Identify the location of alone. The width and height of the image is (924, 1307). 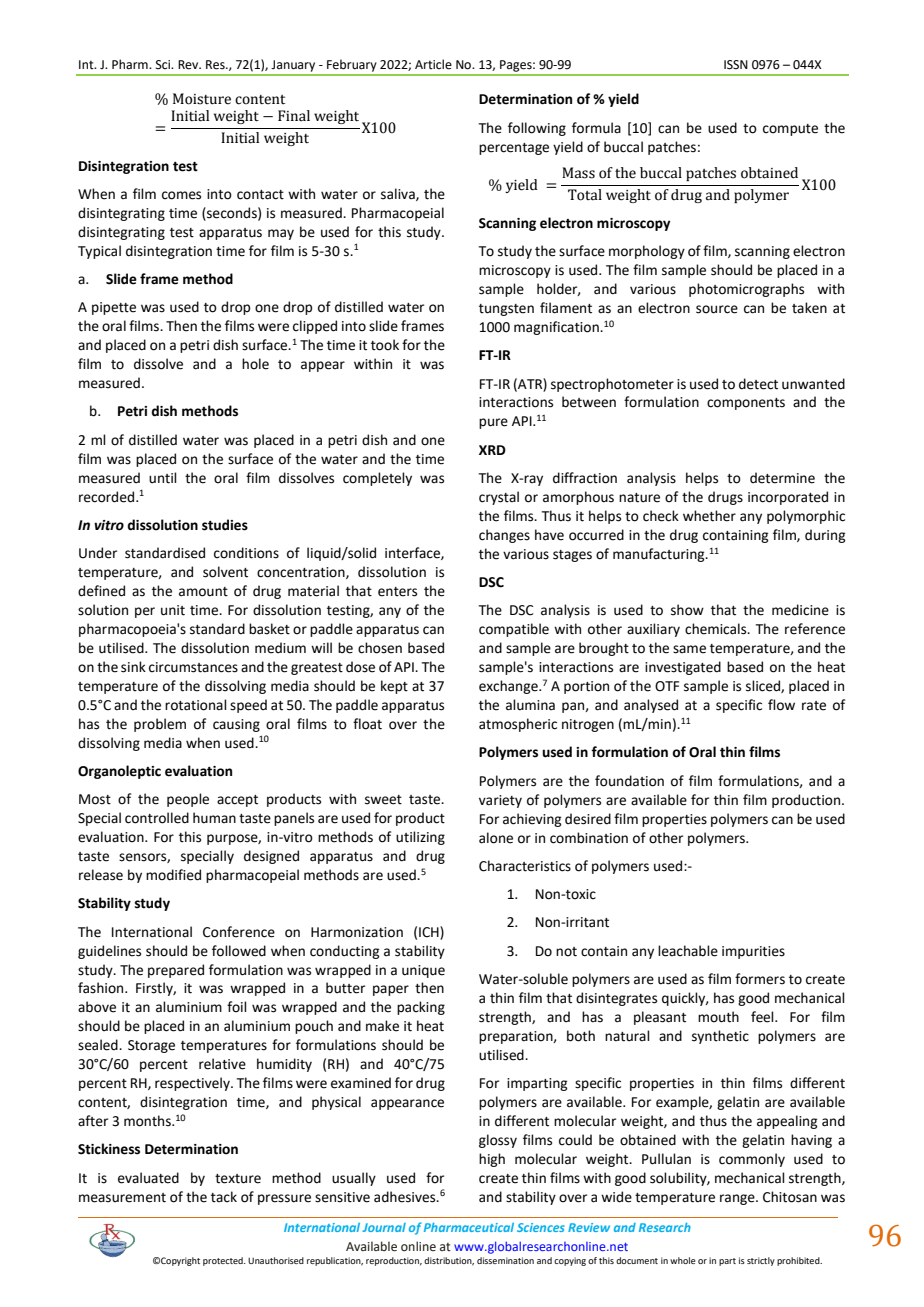
(496, 838).
